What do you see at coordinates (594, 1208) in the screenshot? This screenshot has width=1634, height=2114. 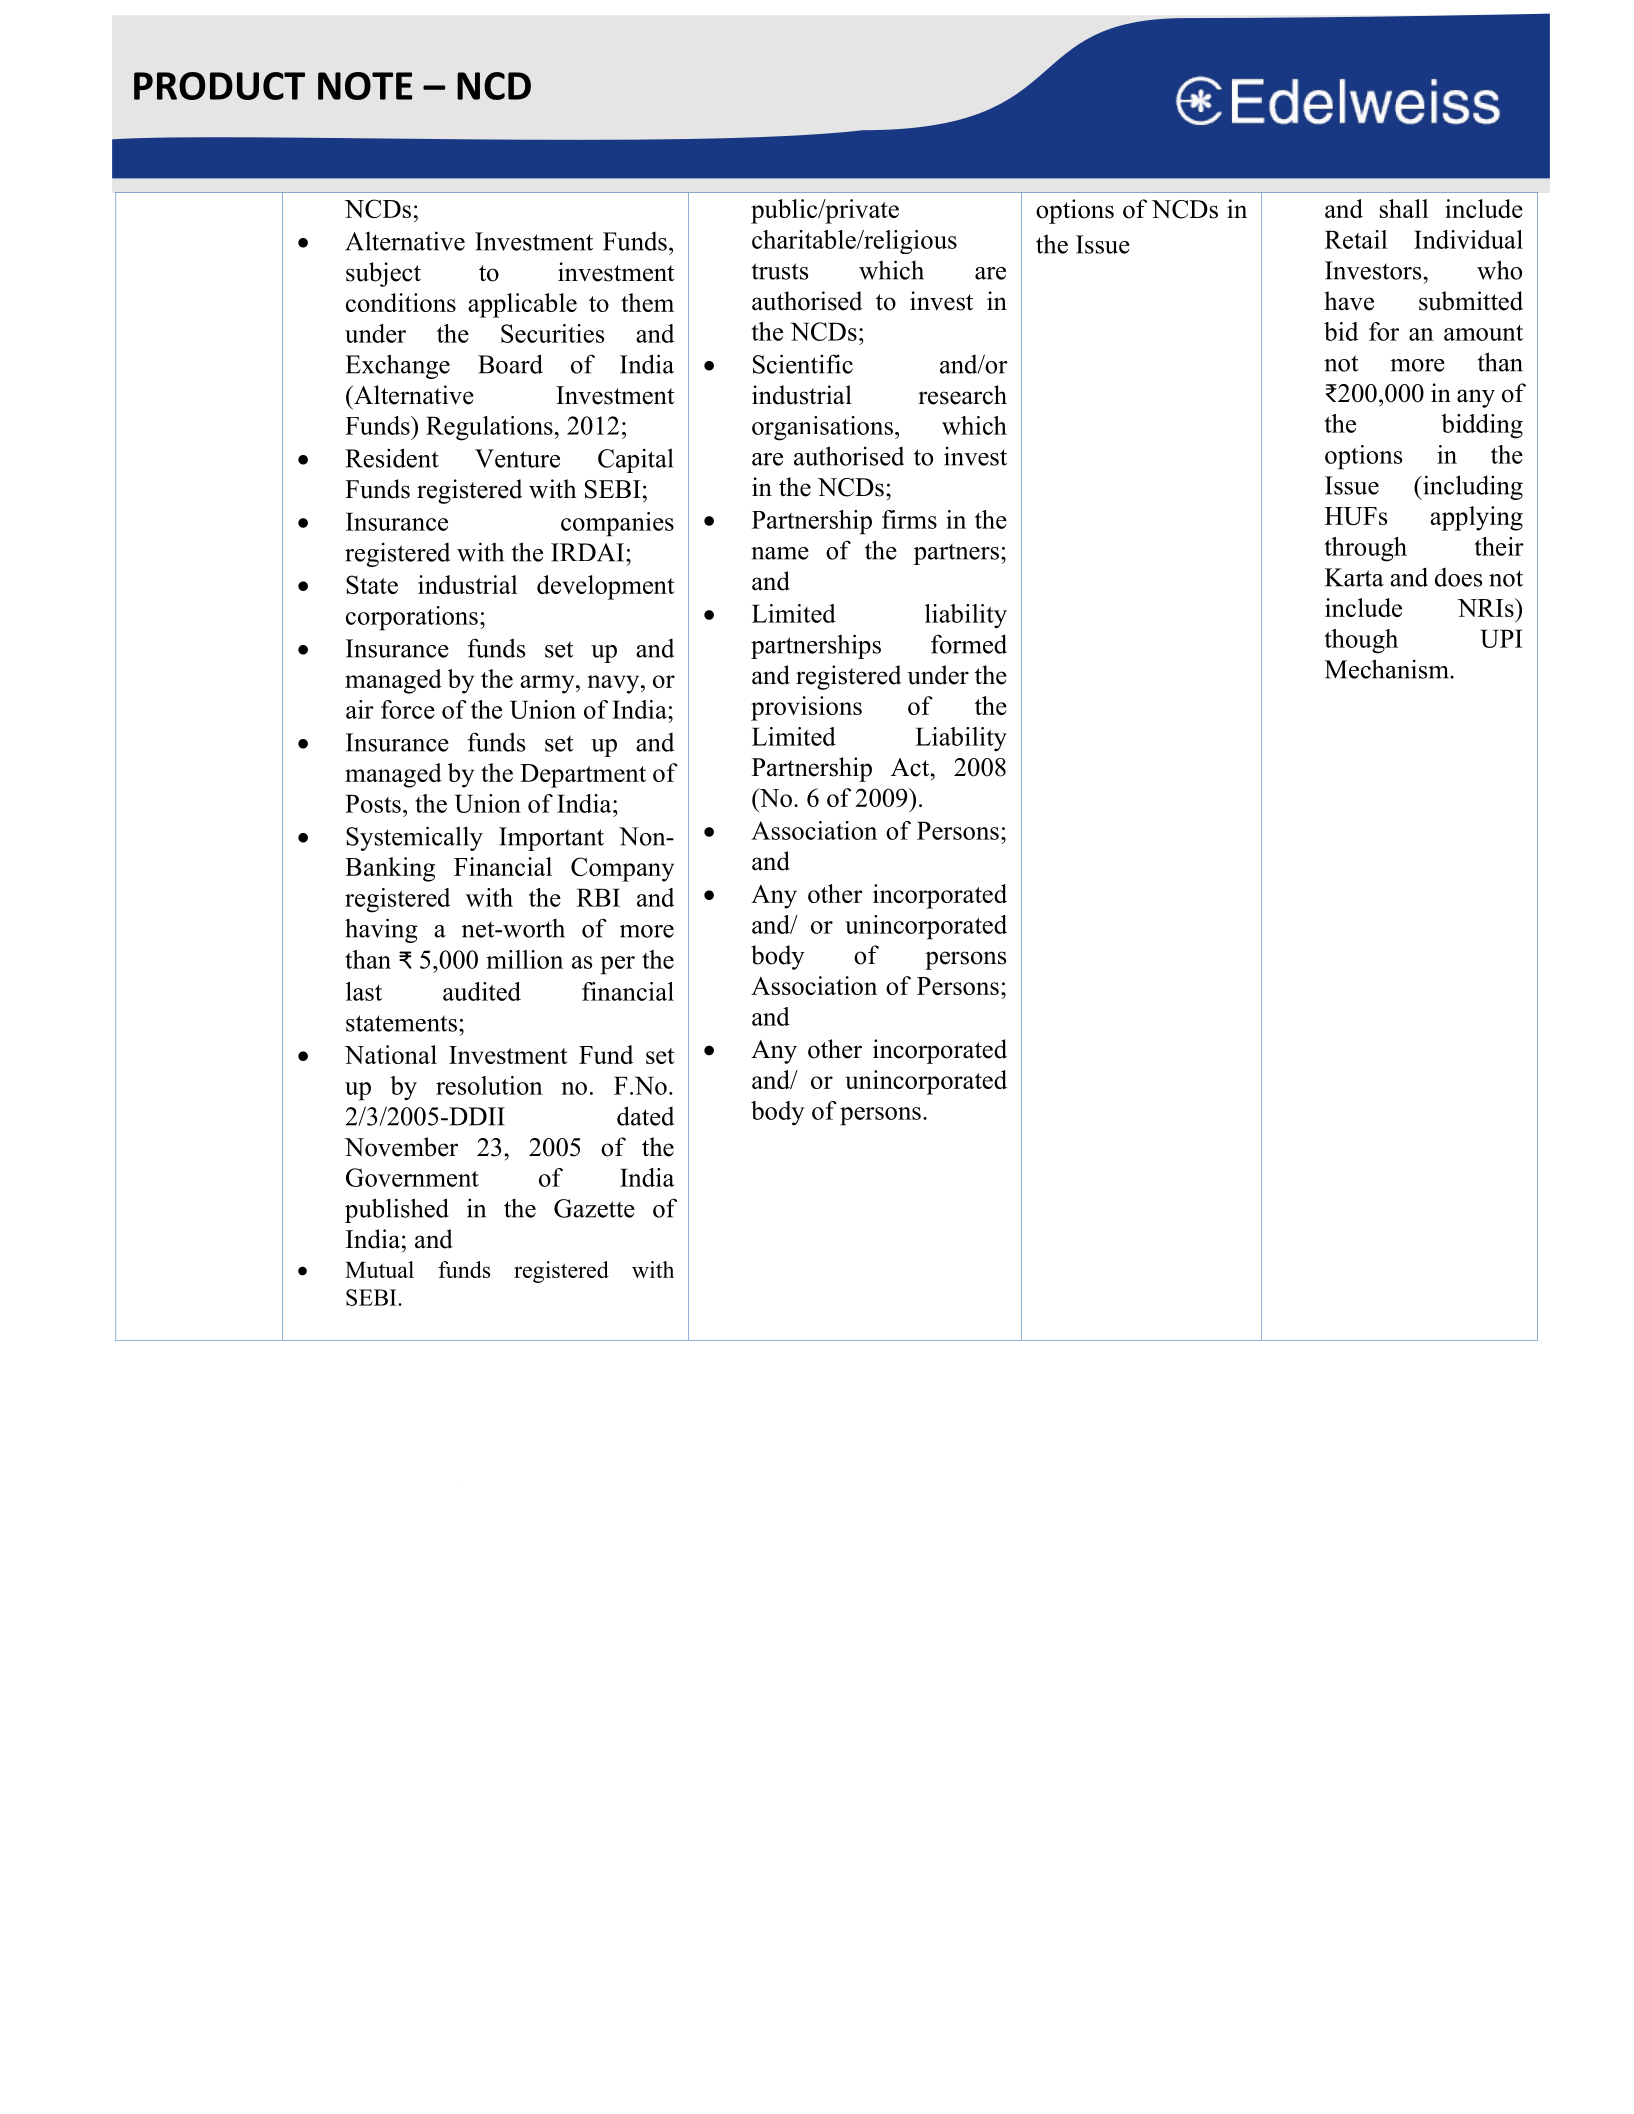 I see `Gazette` at bounding box center [594, 1208].
